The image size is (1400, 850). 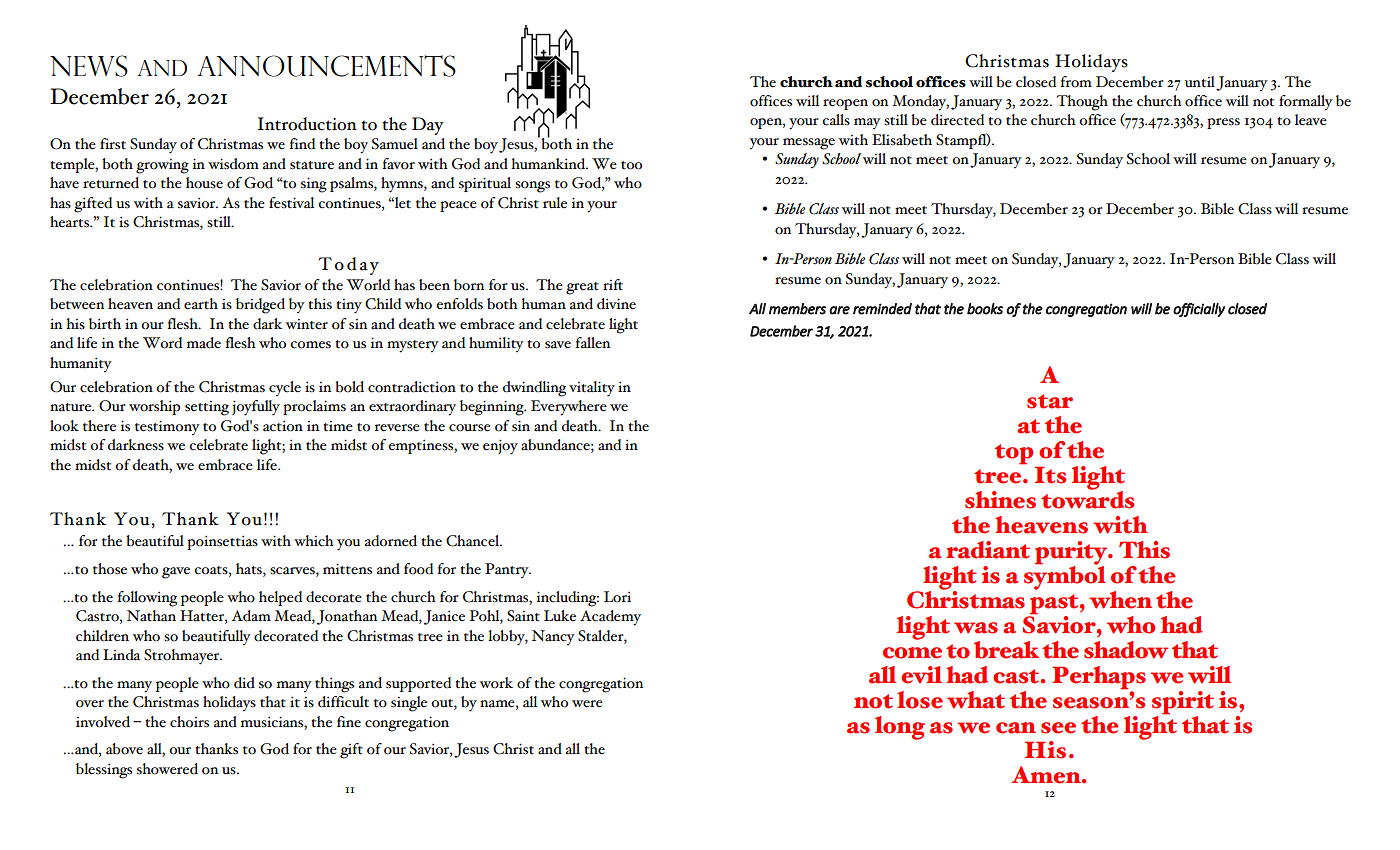 What do you see at coordinates (1199, 310) in the image?
I see `officially` at bounding box center [1199, 310].
